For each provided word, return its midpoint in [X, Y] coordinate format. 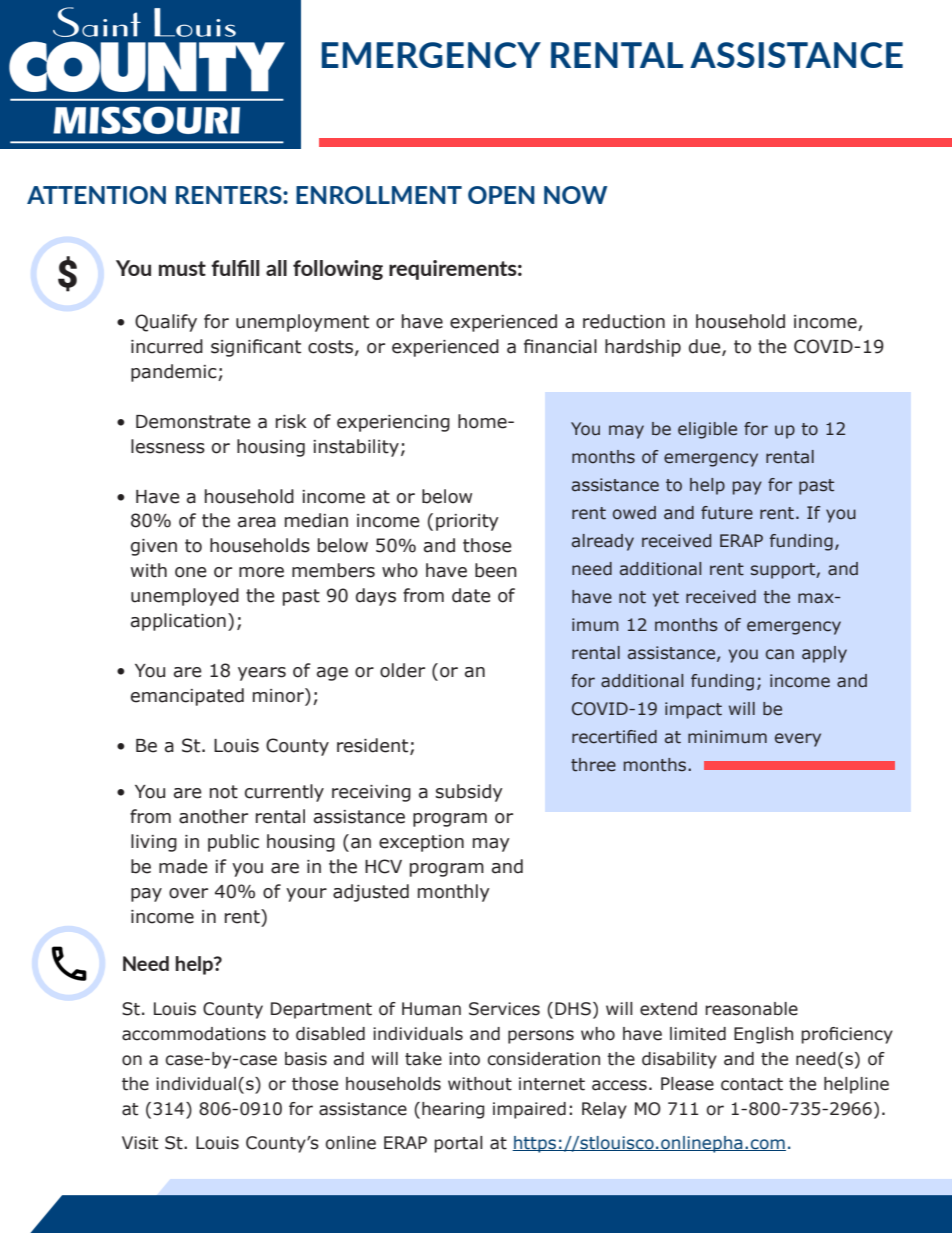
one [191, 572]
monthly [454, 893]
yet [666, 599]
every [798, 740]
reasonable [751, 1009]
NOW [575, 195]
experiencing [393, 423]
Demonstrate [193, 422]
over [188, 893]
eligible [707, 430]
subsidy [469, 793]
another [213, 816]
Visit [140, 1143]
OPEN [501, 195]
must [182, 268]
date [471, 595]
